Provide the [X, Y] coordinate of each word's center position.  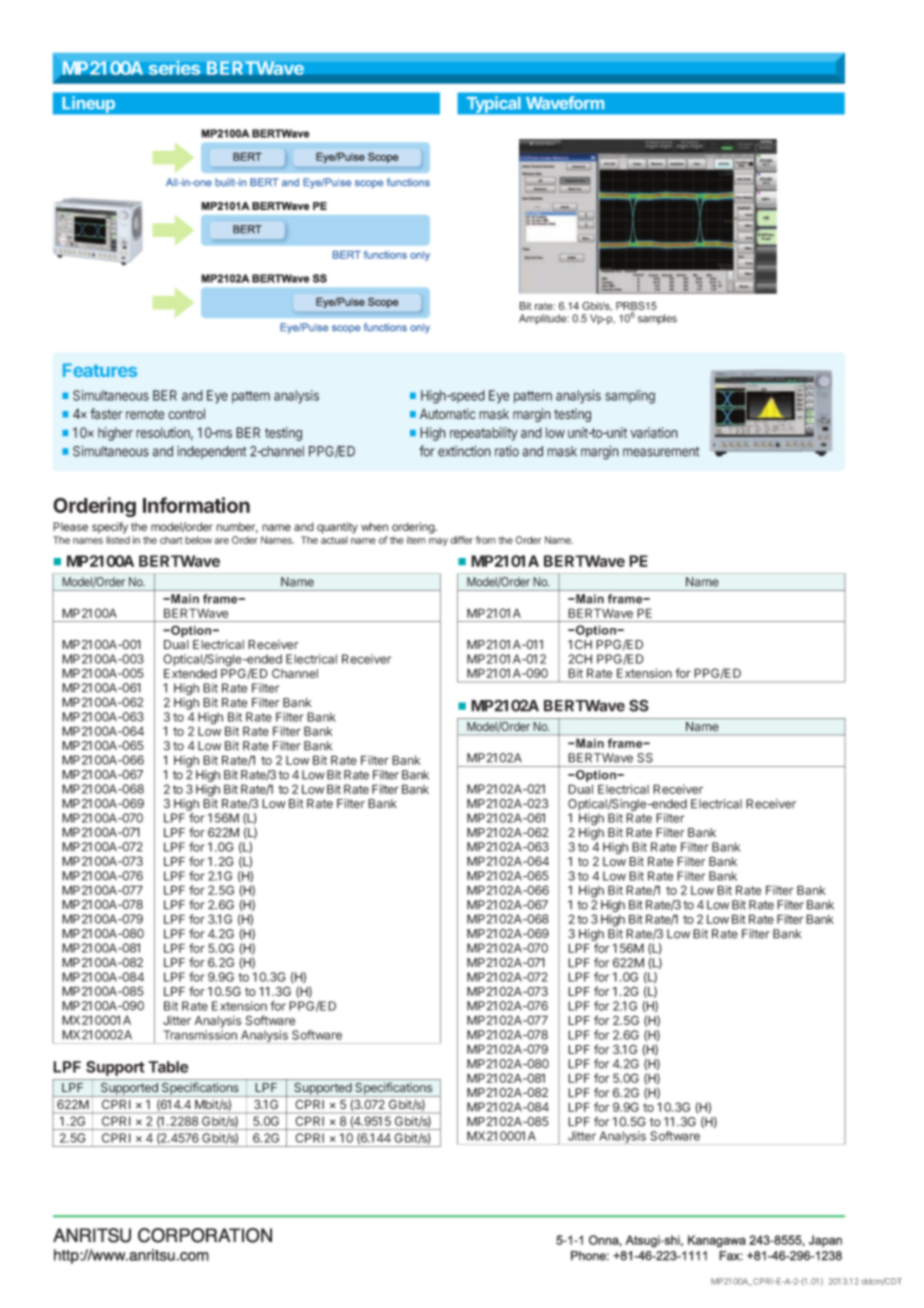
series [174, 67]
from [485, 540]
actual [334, 540]
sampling [630, 397]
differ [461, 540]
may [438, 542]
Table [168, 1067]
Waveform [565, 103]
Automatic [448, 414]
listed [118, 540]
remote [145, 414]
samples [657, 319]
